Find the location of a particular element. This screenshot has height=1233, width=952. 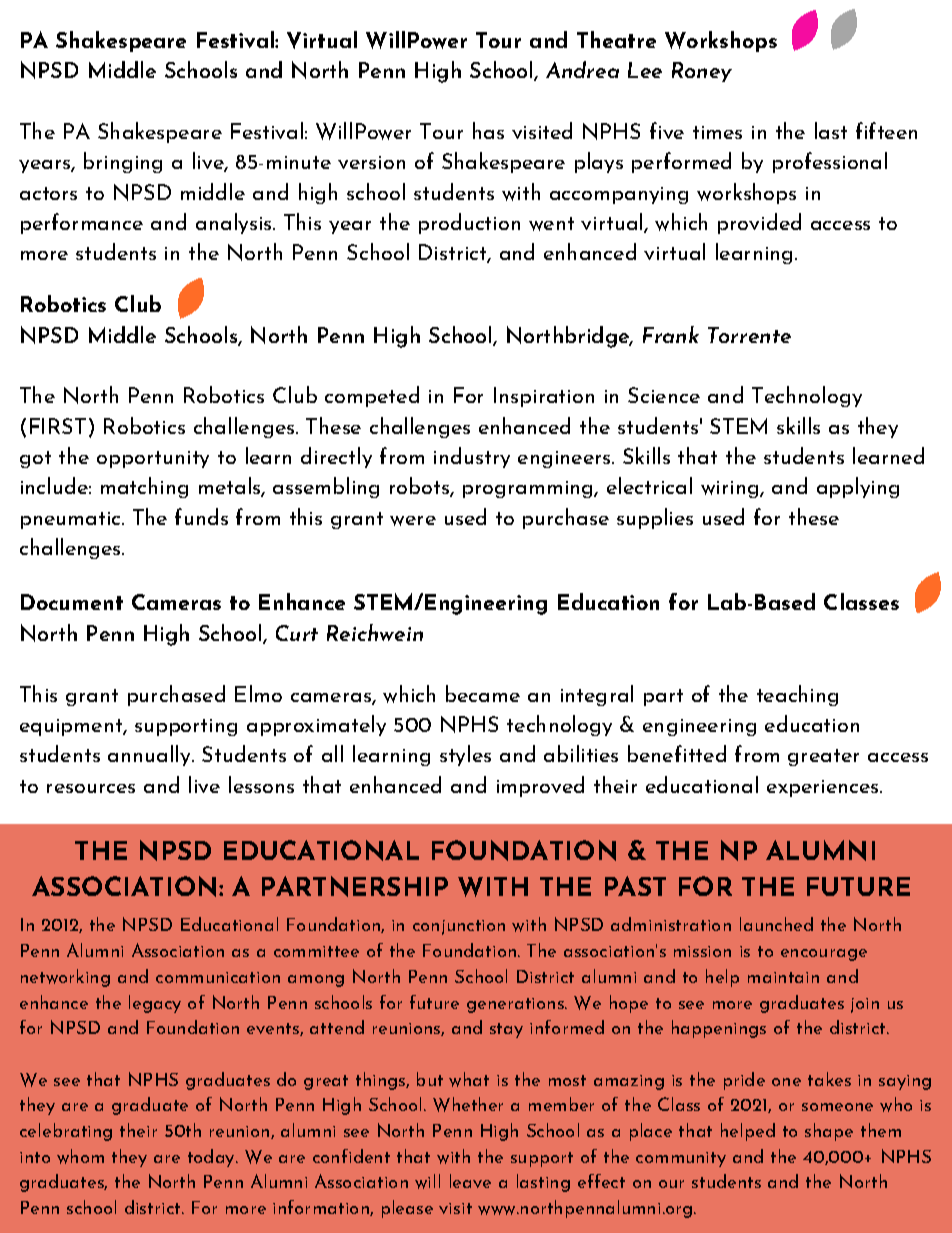

shape is located at coordinates (829, 1132).
